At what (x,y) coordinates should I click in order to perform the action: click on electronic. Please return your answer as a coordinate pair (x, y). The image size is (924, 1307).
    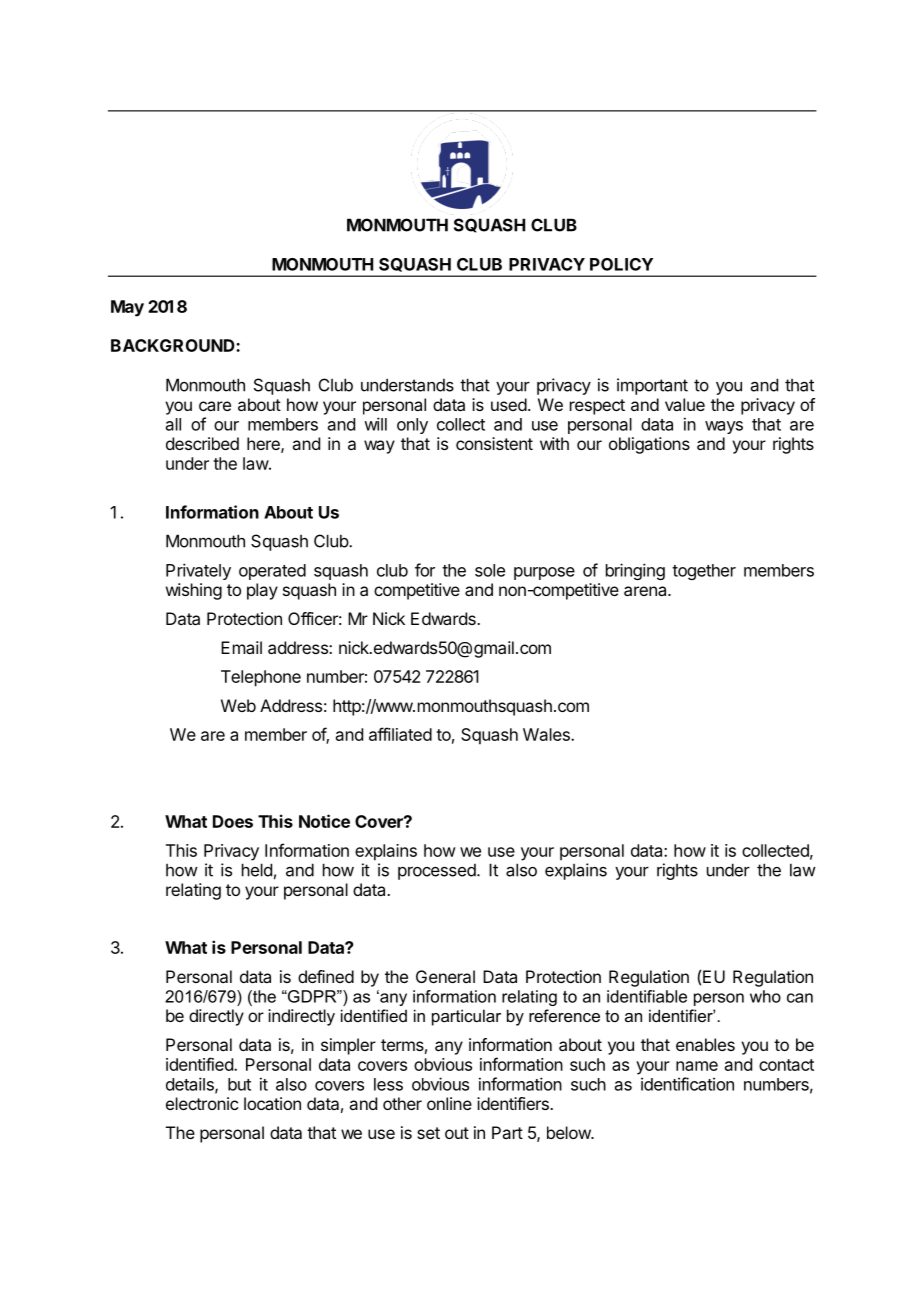
    Looking at the image, I should click on (202, 1103).
